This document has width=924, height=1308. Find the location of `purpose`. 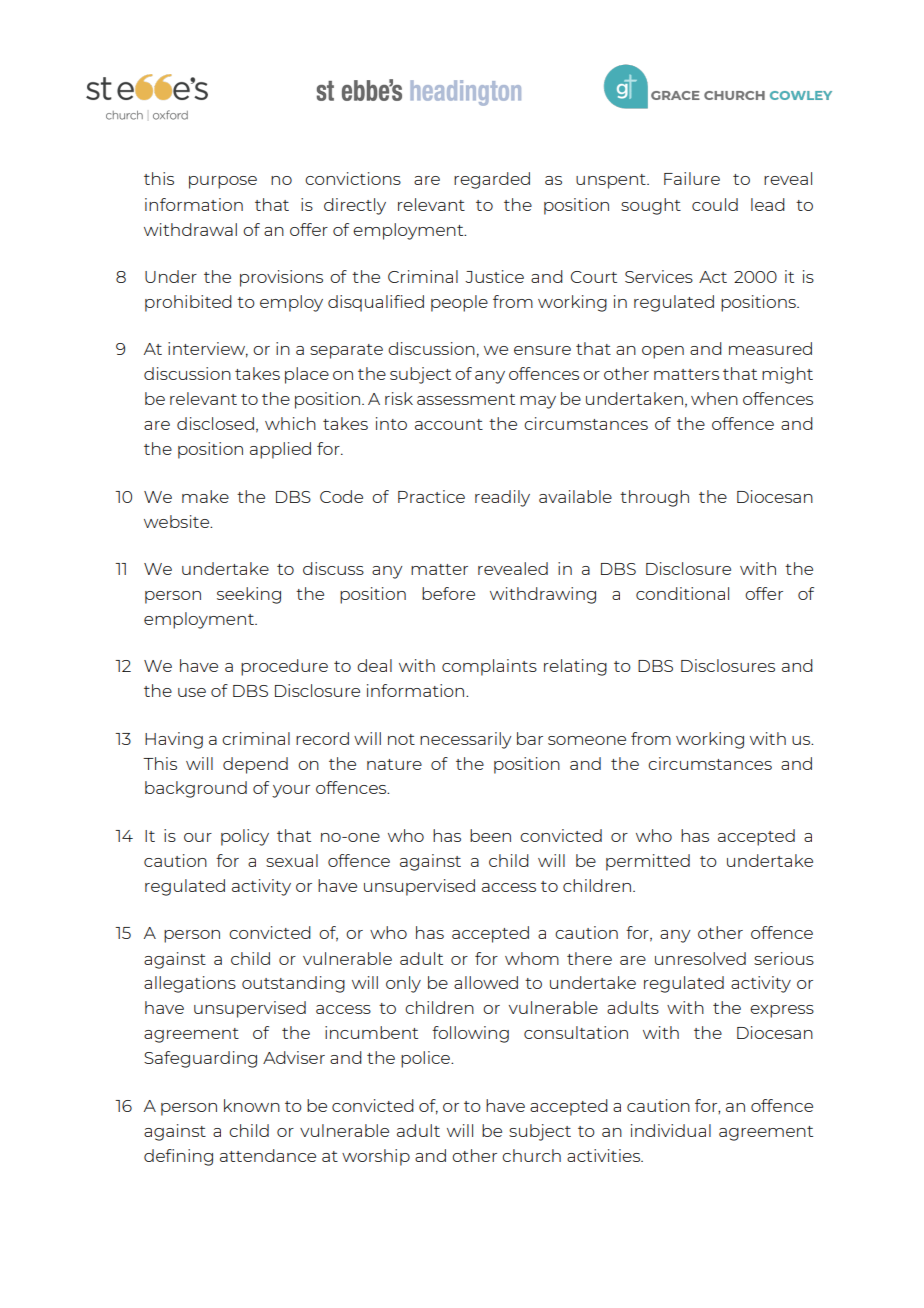

purpose is located at coordinates (223, 182).
